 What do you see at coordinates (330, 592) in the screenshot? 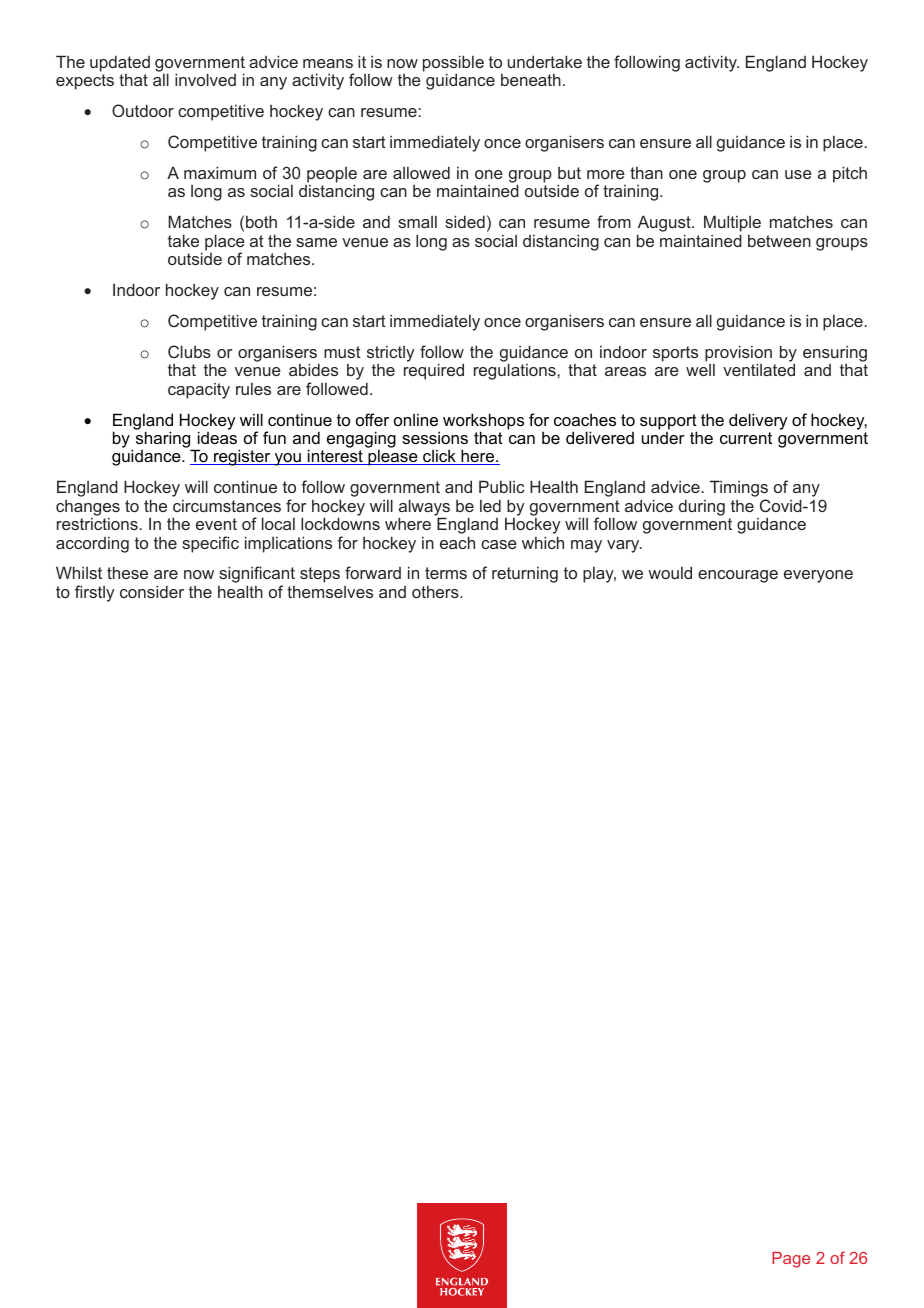
I see `themselves` at bounding box center [330, 592].
